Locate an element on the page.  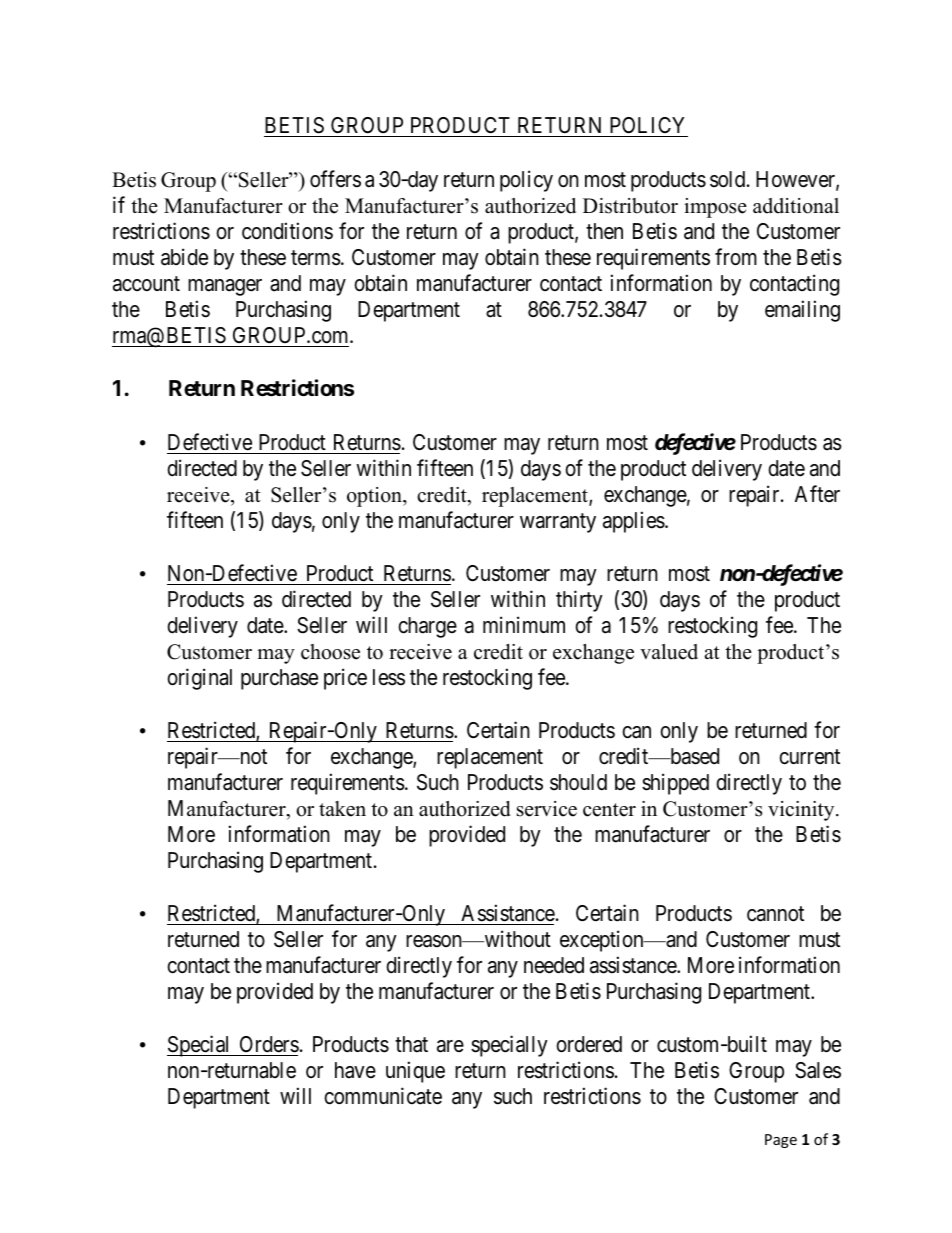
original is located at coordinates (199, 679).
